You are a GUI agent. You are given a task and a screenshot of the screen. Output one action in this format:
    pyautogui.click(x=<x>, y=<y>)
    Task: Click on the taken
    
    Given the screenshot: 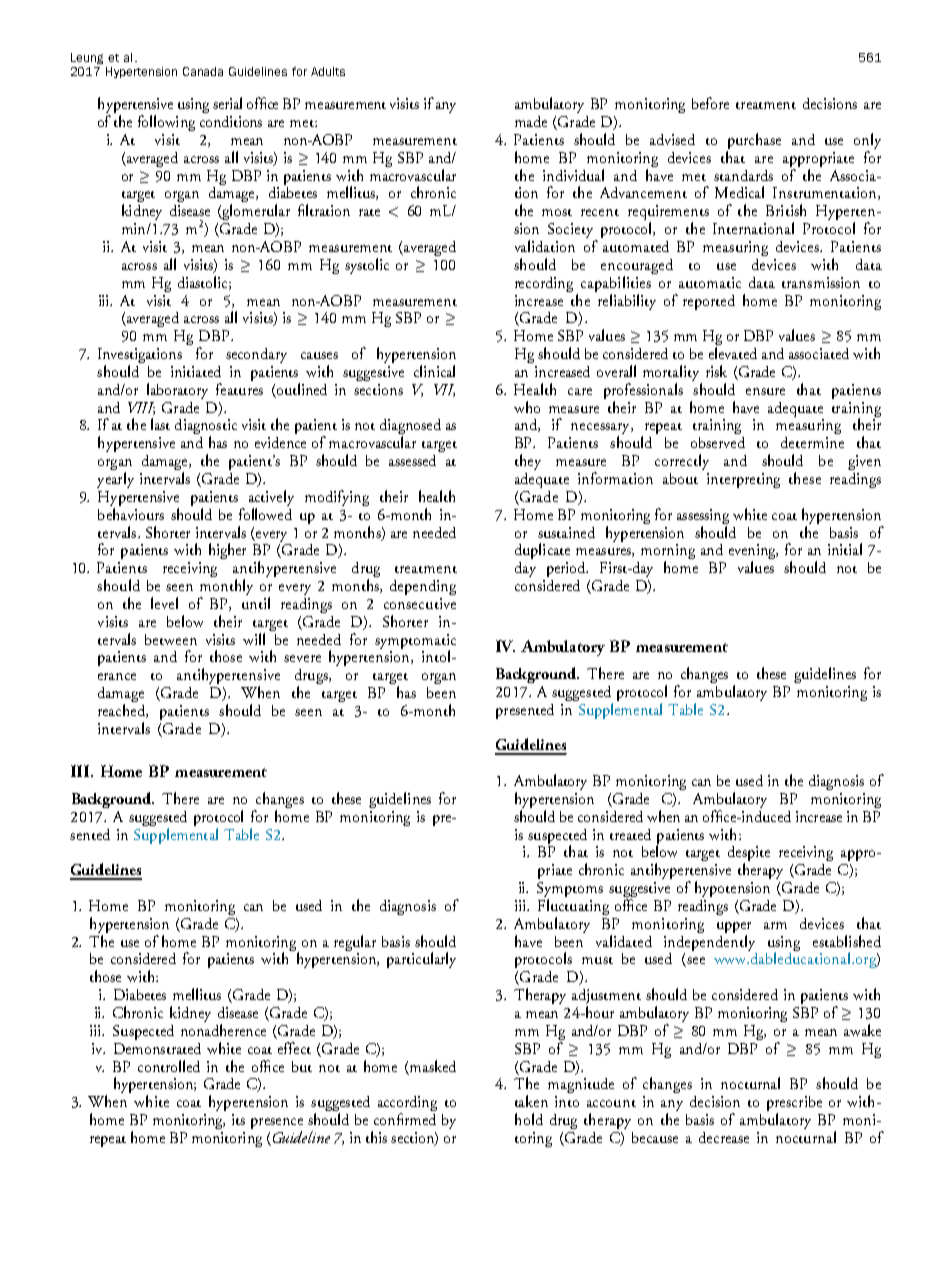 What is the action you would take?
    pyautogui.click(x=531, y=1101)
